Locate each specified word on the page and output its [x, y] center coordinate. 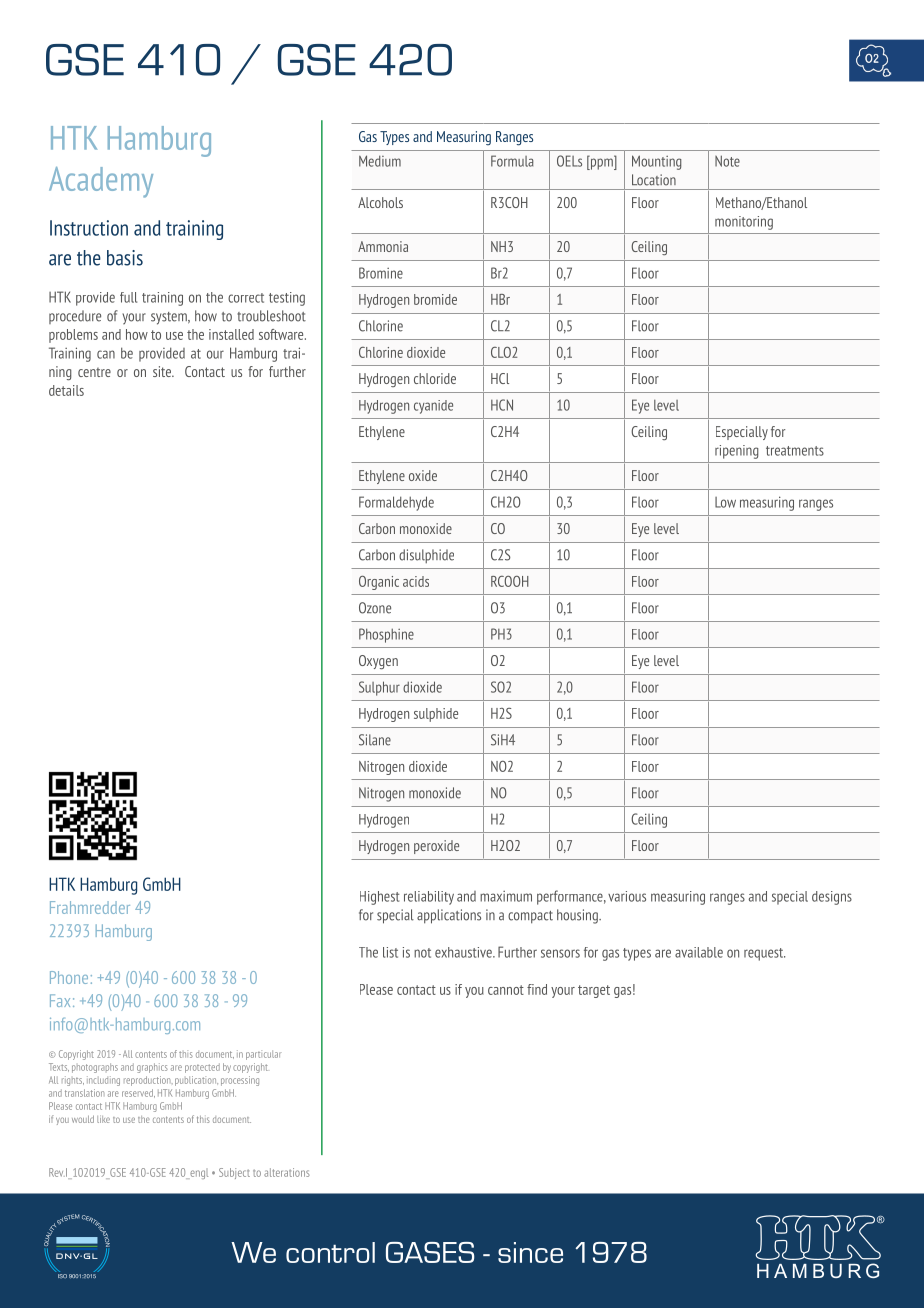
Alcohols [380, 202]
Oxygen [378, 662]
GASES [430, 1252]
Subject [234, 1173]
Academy [101, 182]
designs [832, 898]
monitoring [744, 223]
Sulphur [379, 688]
